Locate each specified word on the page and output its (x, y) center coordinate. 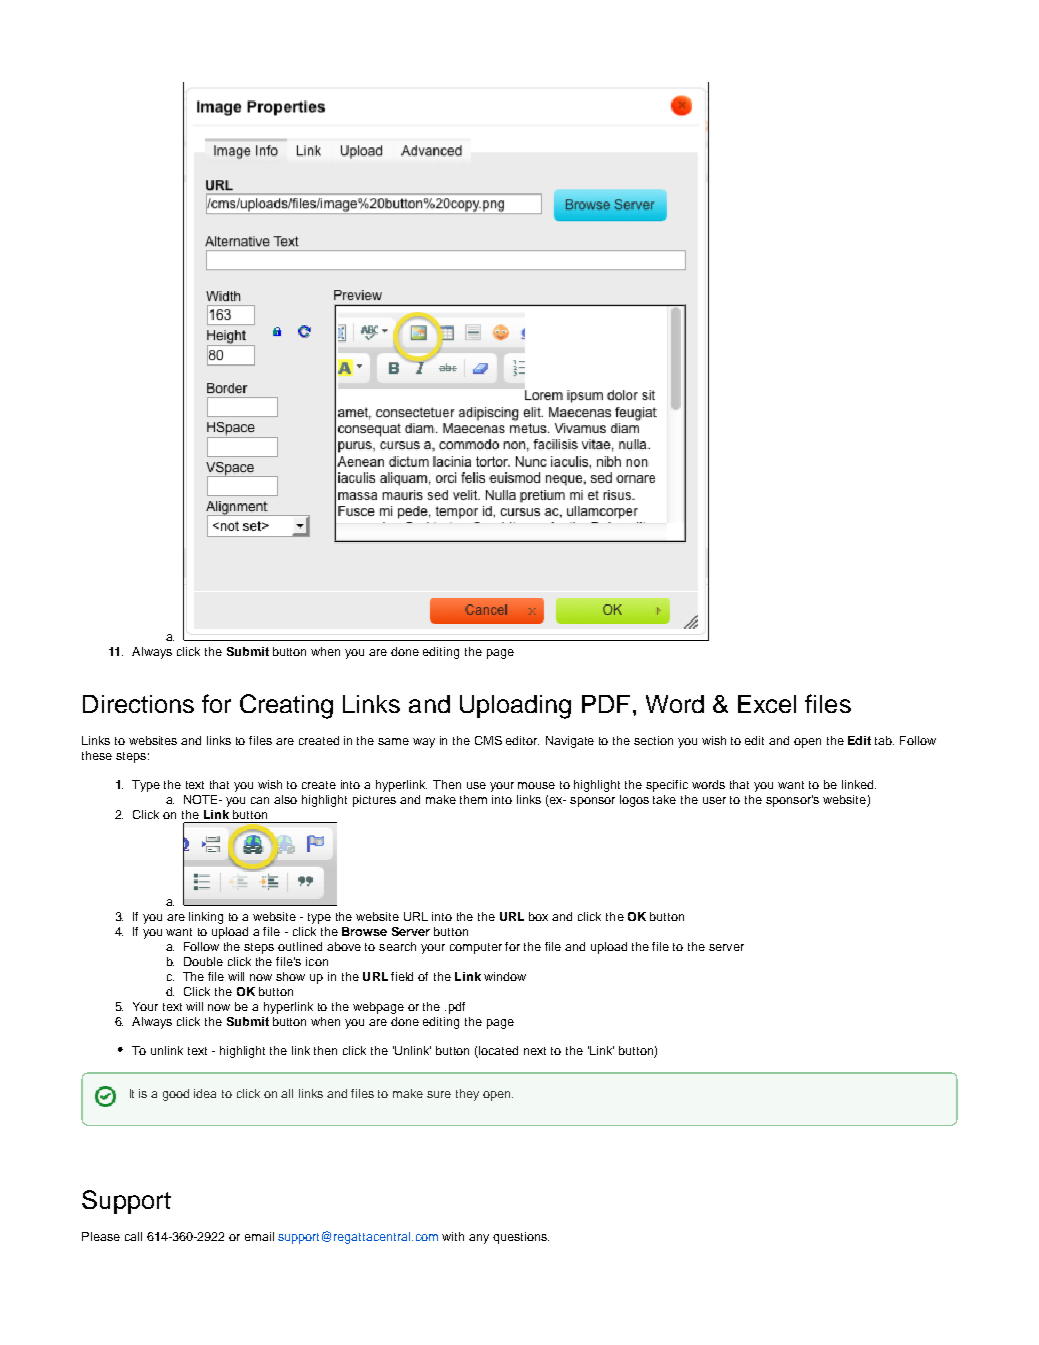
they (467, 1095)
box (538, 916)
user (714, 800)
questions (521, 1238)
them (473, 799)
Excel (767, 704)
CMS (488, 740)
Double (203, 961)
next (535, 1051)
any (479, 1239)
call (133, 1236)
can (260, 800)
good (176, 1095)
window (505, 976)
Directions (138, 704)
